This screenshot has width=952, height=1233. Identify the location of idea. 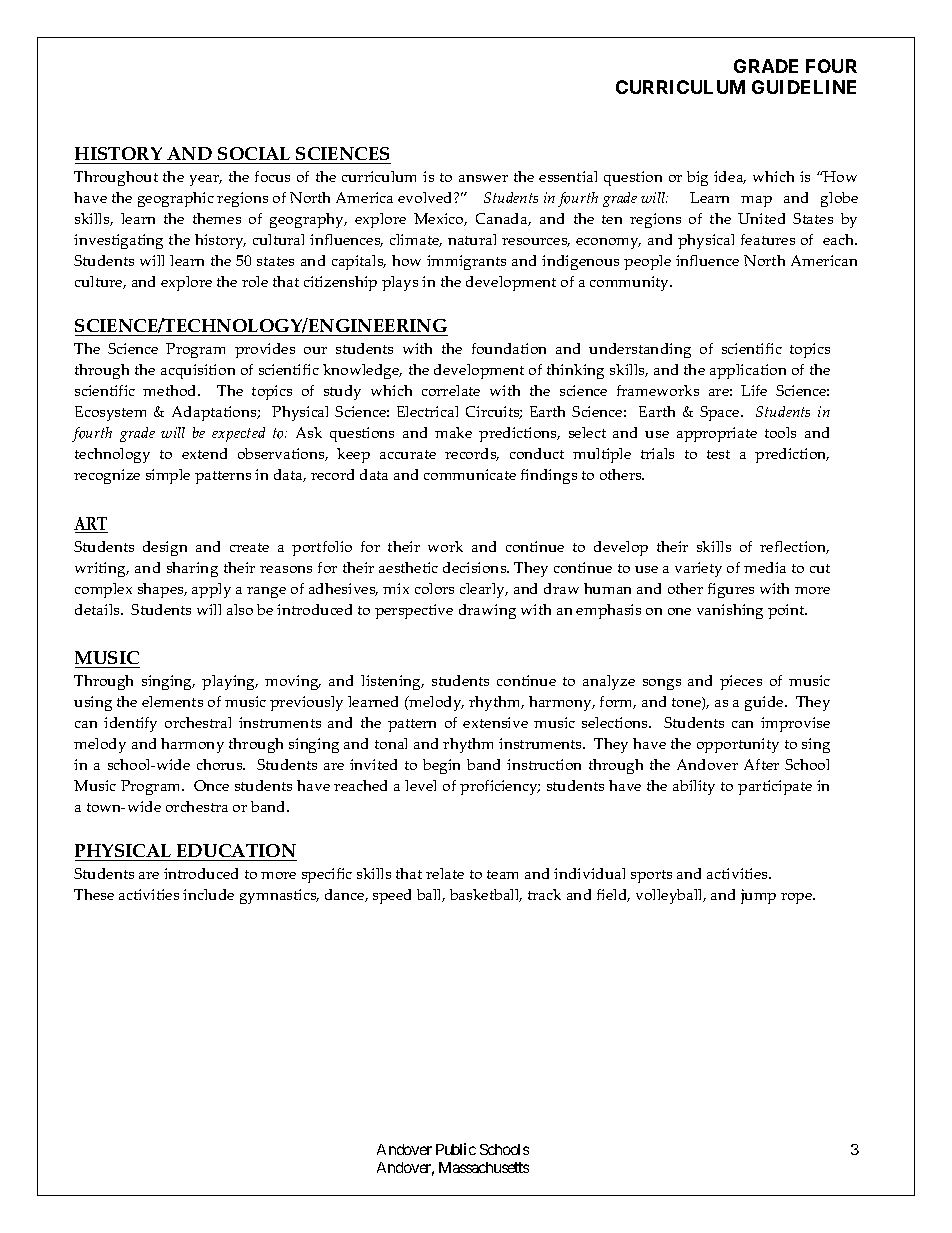
(730, 177).
